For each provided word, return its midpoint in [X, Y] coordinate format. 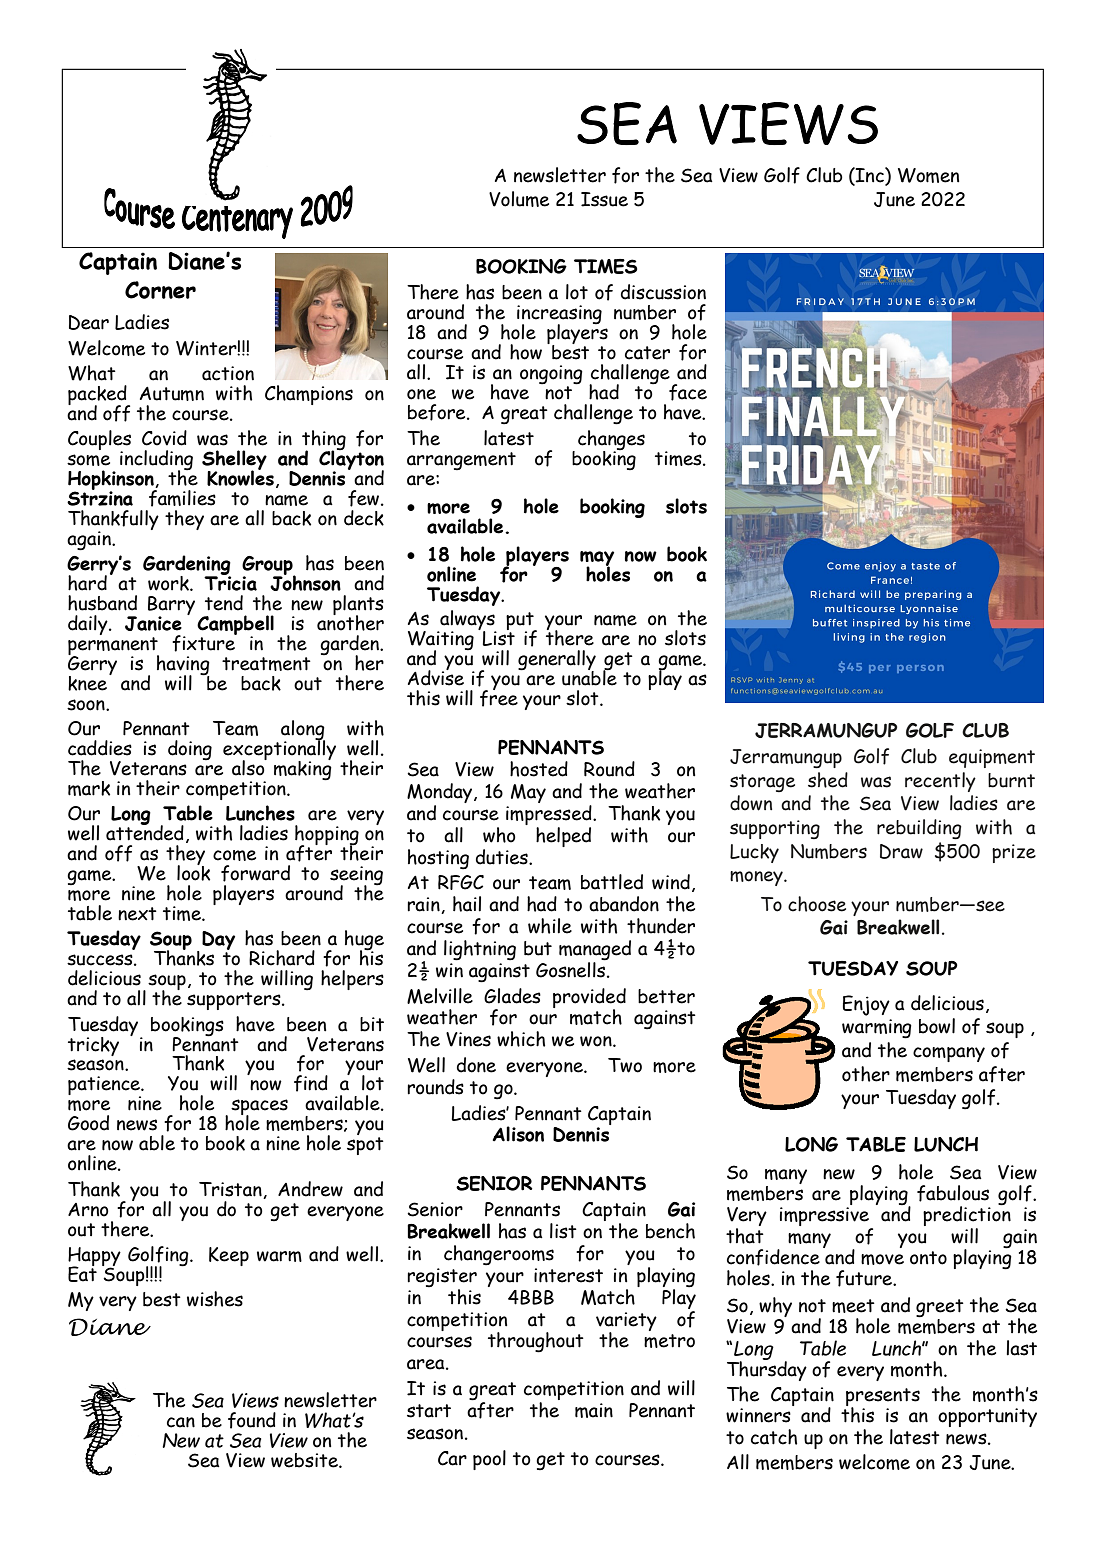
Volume [519, 199]
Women [928, 175]
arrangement [461, 461]
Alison [518, 1134]
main [594, 1410]
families [182, 498]
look [193, 872]
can [181, 1422]
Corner [160, 290]
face [688, 392]
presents [883, 1398]
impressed [550, 816]
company [949, 1054]
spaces [259, 1108]
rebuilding [919, 829]
